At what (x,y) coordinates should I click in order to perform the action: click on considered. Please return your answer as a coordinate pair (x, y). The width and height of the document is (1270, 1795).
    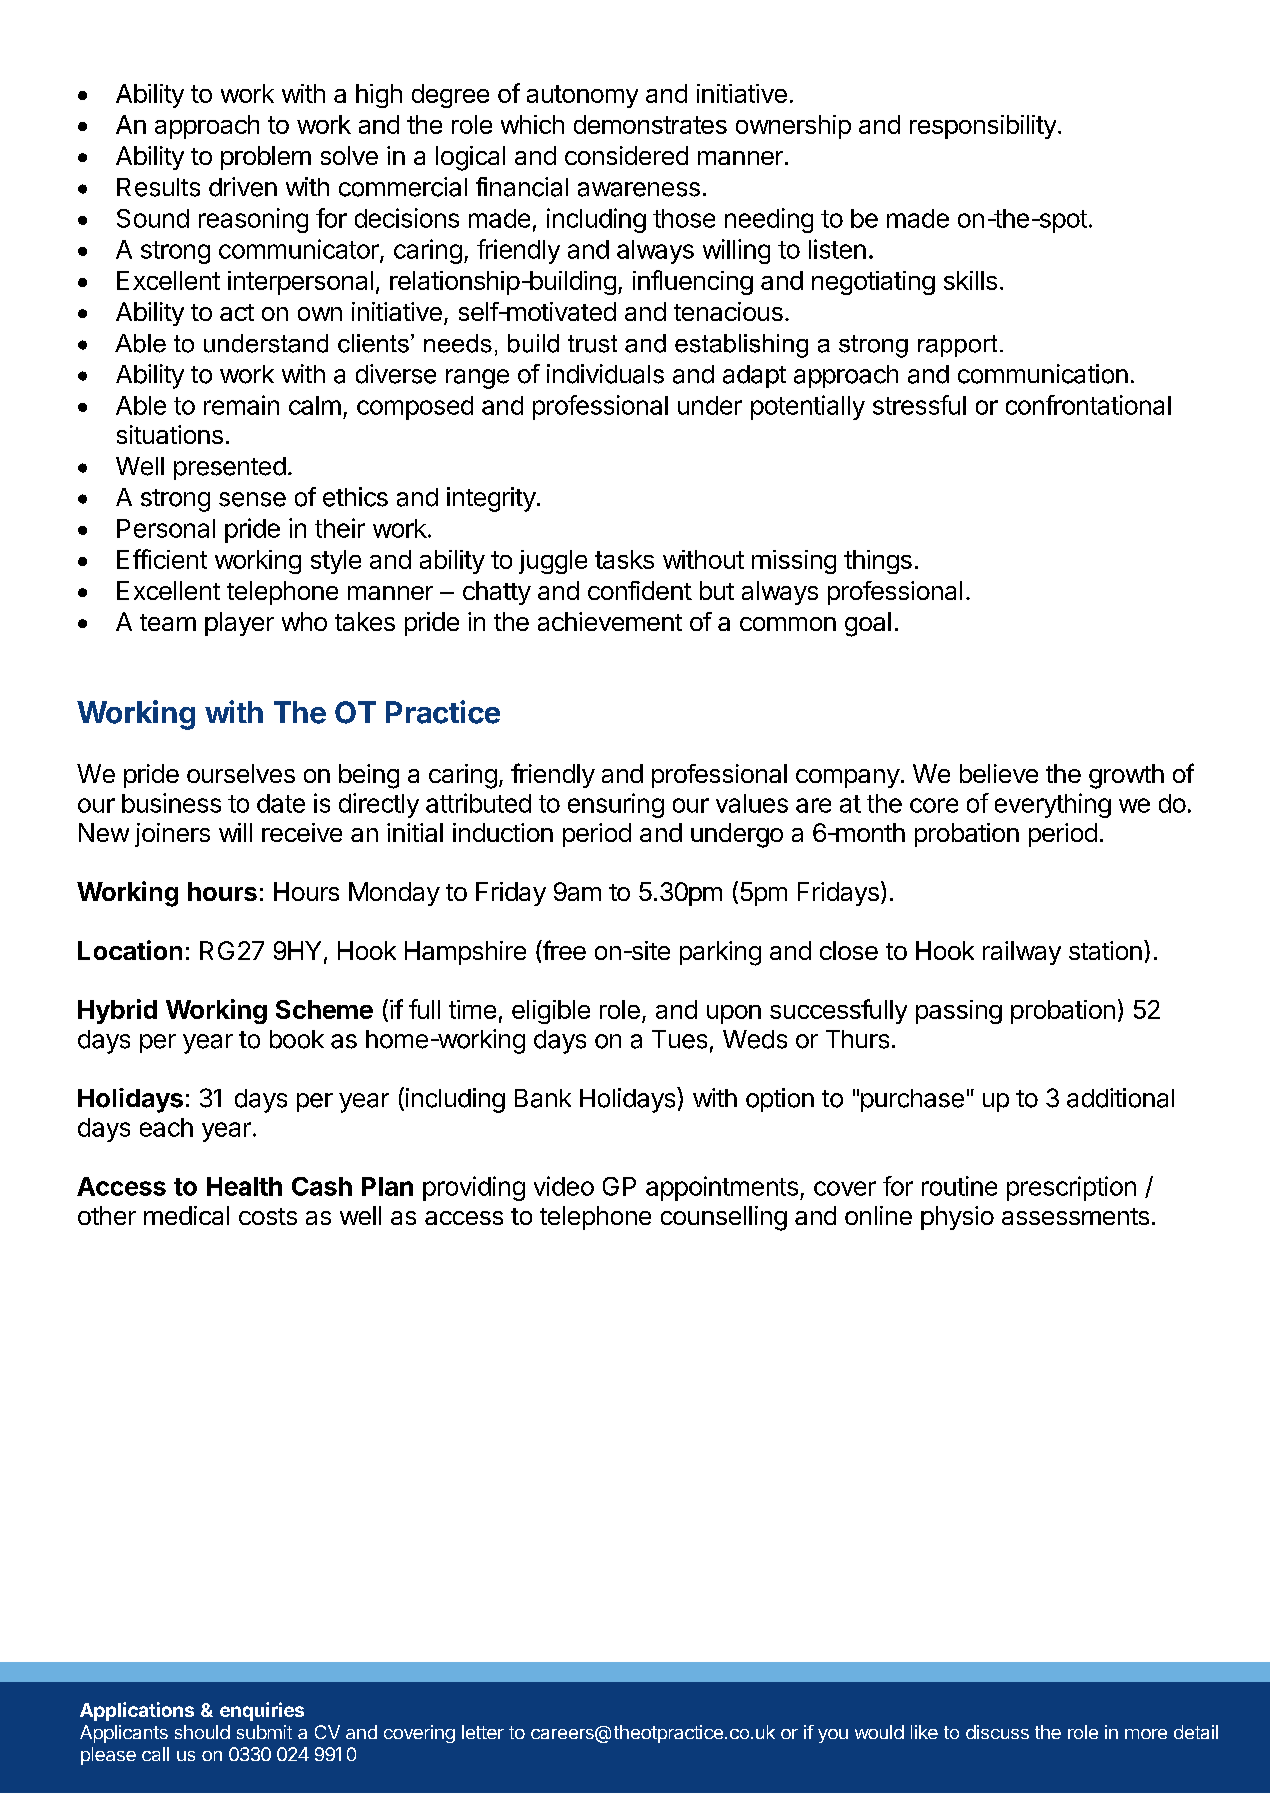
    Looking at the image, I should click on (626, 155).
